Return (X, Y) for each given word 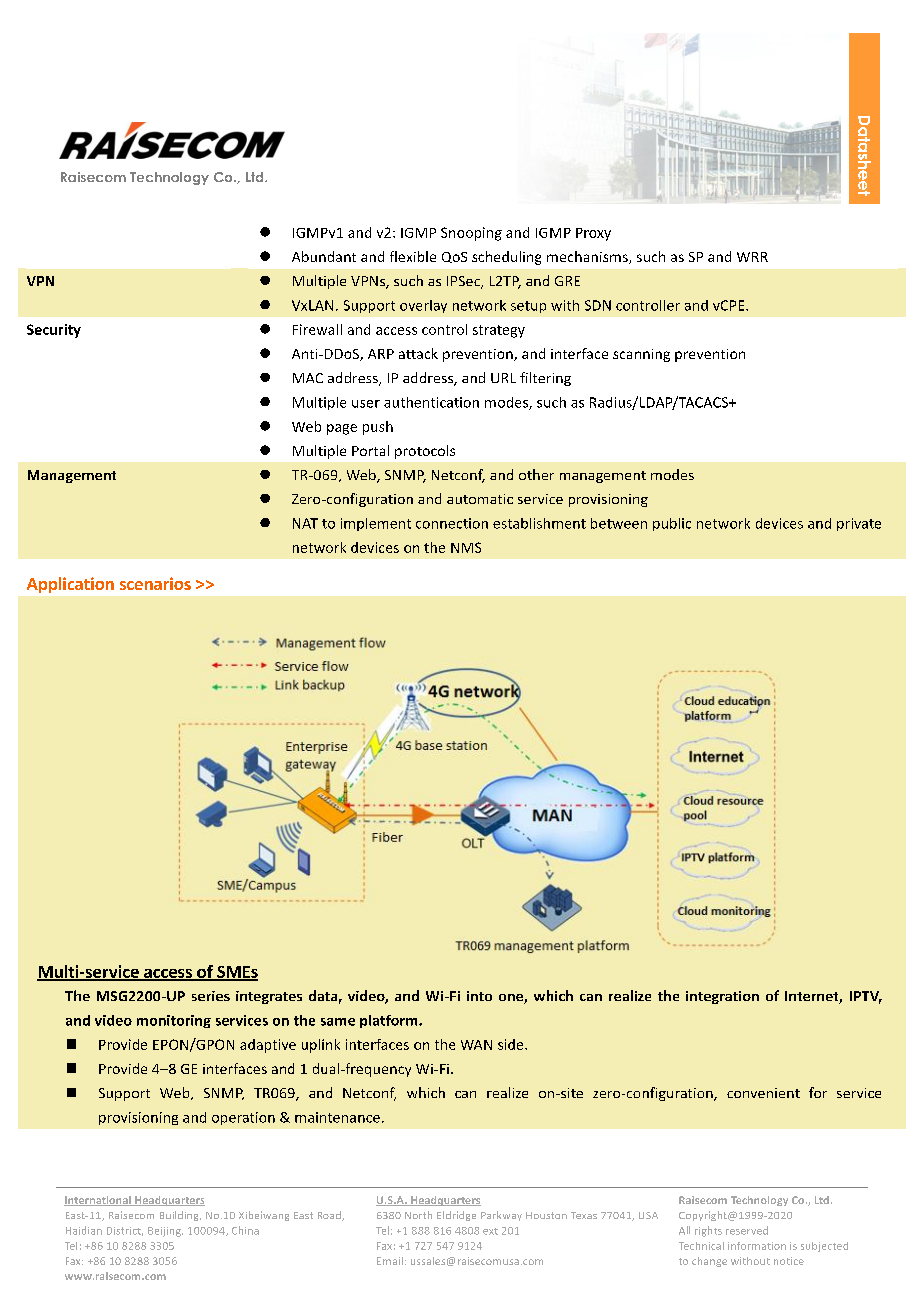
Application (70, 585)
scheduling (506, 258)
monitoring (174, 1021)
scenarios (155, 583)
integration (722, 997)
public (672, 524)
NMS (466, 547)
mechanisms (588, 257)
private (859, 524)
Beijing (165, 1232)
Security (54, 331)
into (479, 996)
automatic (480, 499)
